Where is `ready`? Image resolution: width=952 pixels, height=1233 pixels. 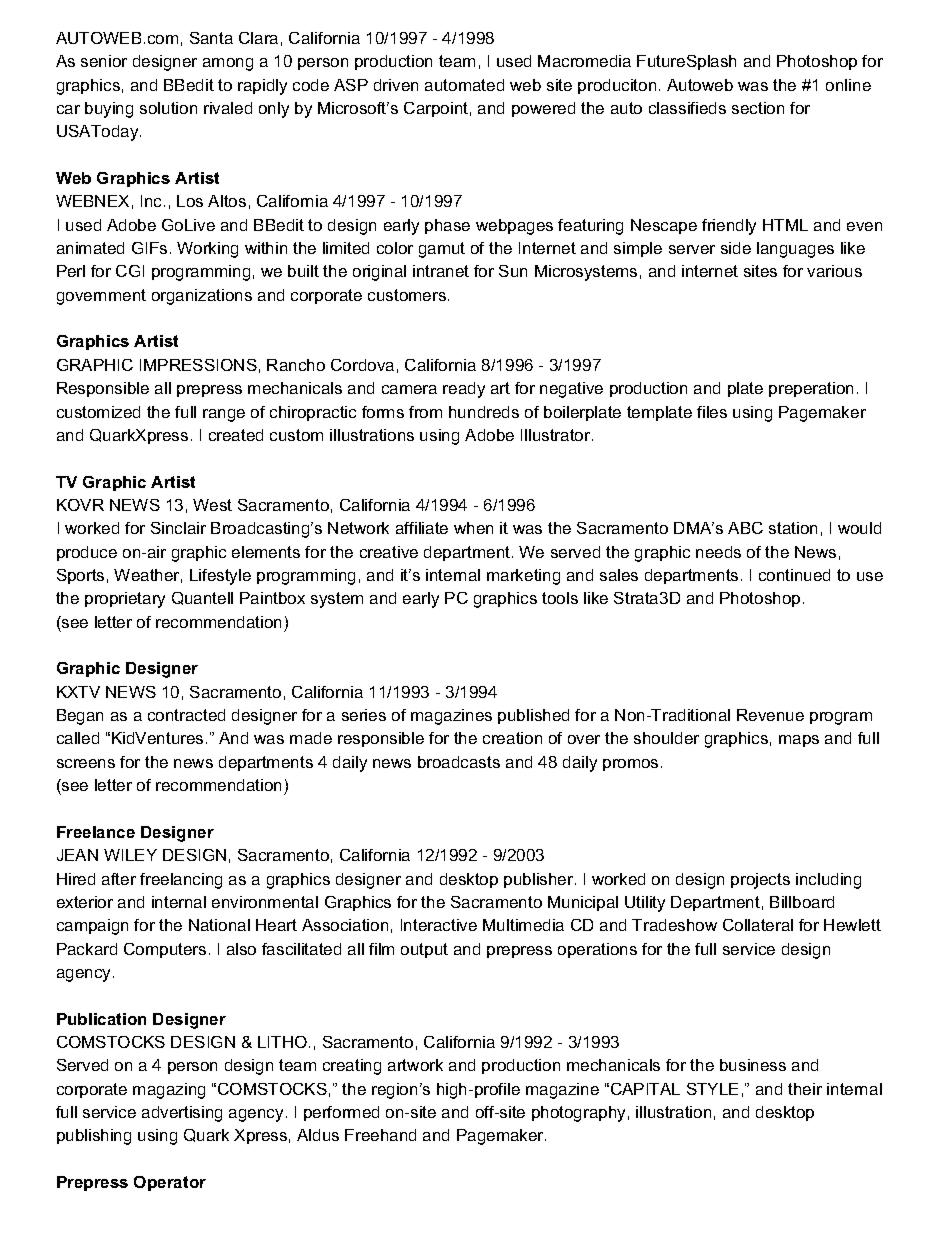 ready is located at coordinates (464, 390).
